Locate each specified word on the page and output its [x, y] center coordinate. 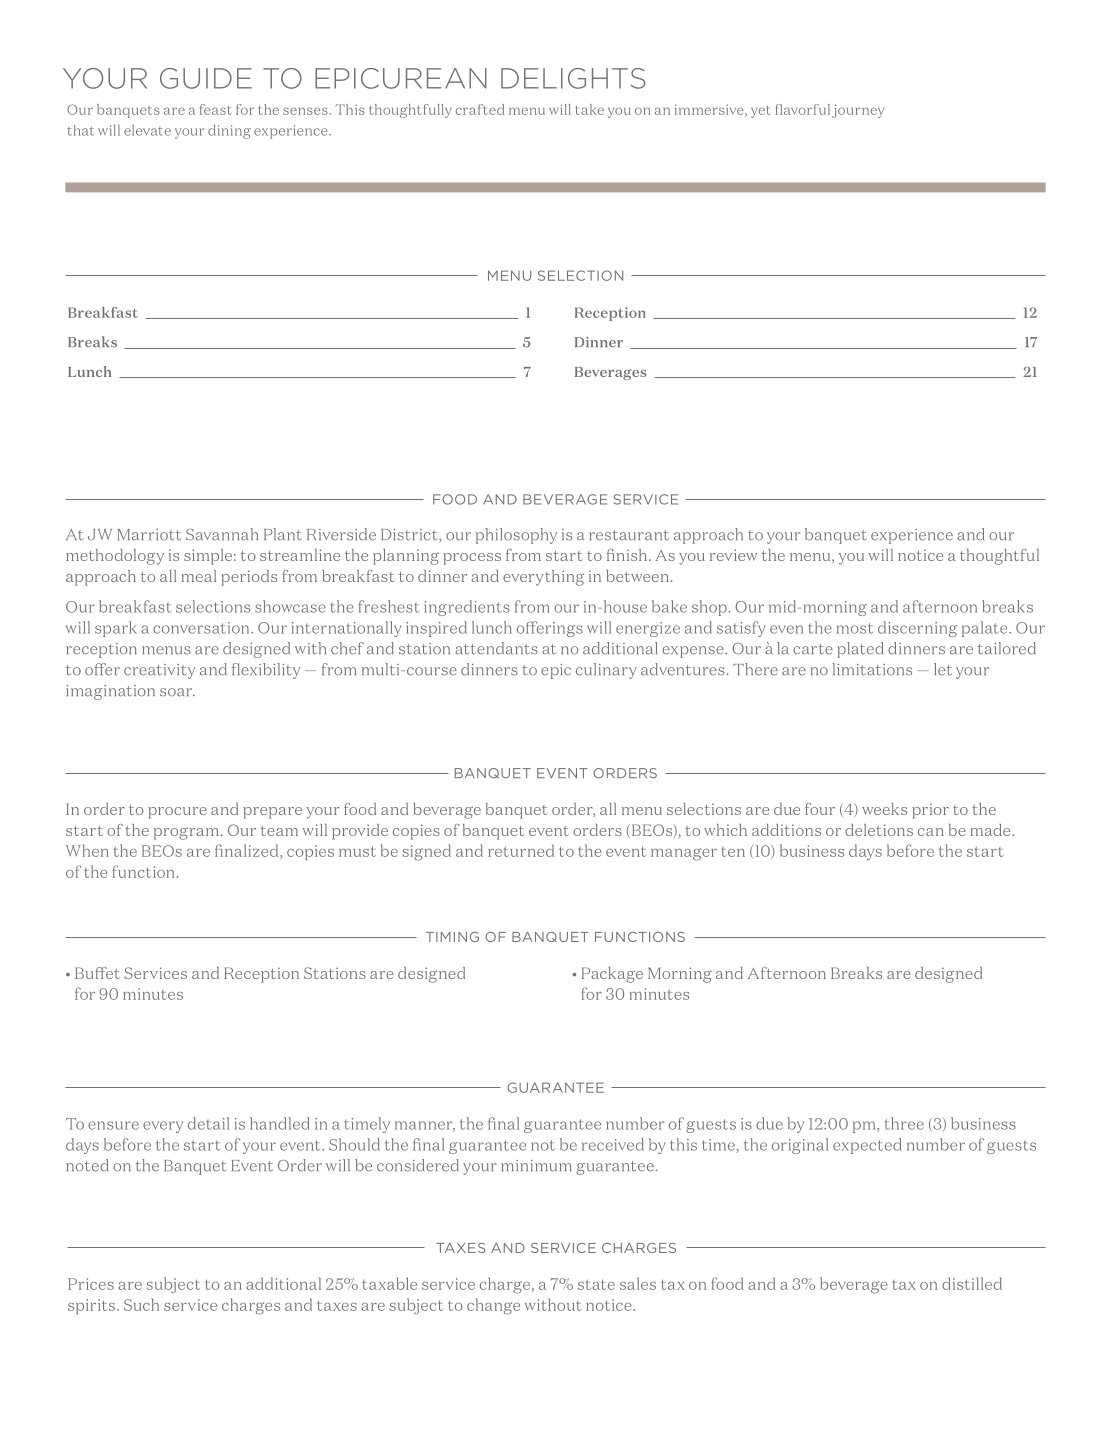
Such [141, 1304]
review [733, 555]
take [589, 109]
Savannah [222, 534]
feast [216, 109]
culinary [606, 671]
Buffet [97, 973]
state [596, 1284]
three [904, 1123]
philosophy [516, 536]
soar [177, 692]
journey [858, 111]
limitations [872, 669]
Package [612, 975]
